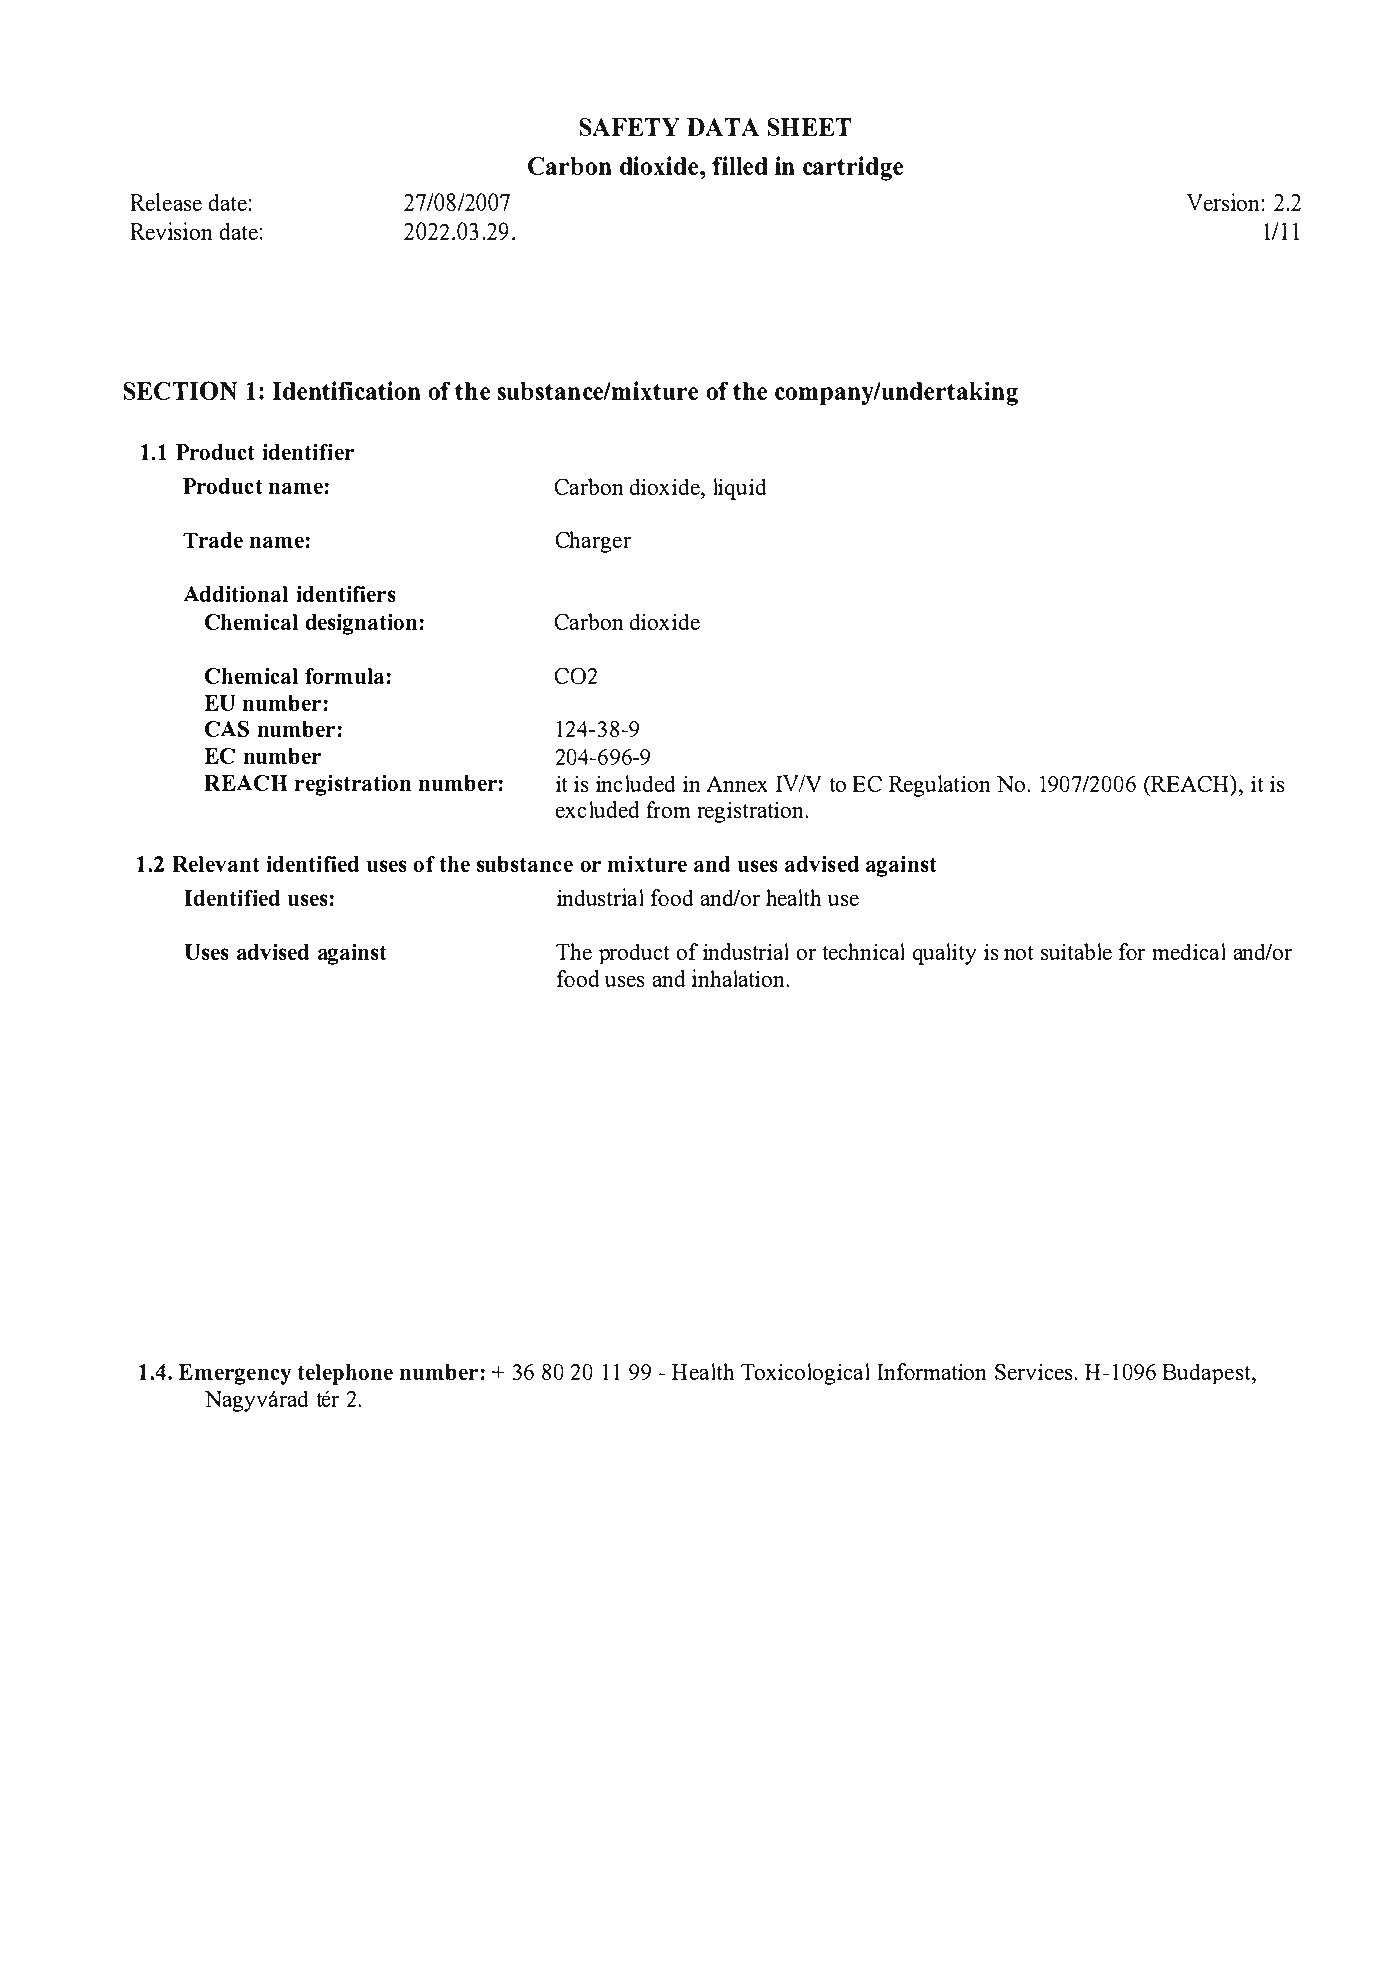 The height and width of the screenshot is (1978, 1398). I want to click on Annex, so click(737, 784).
